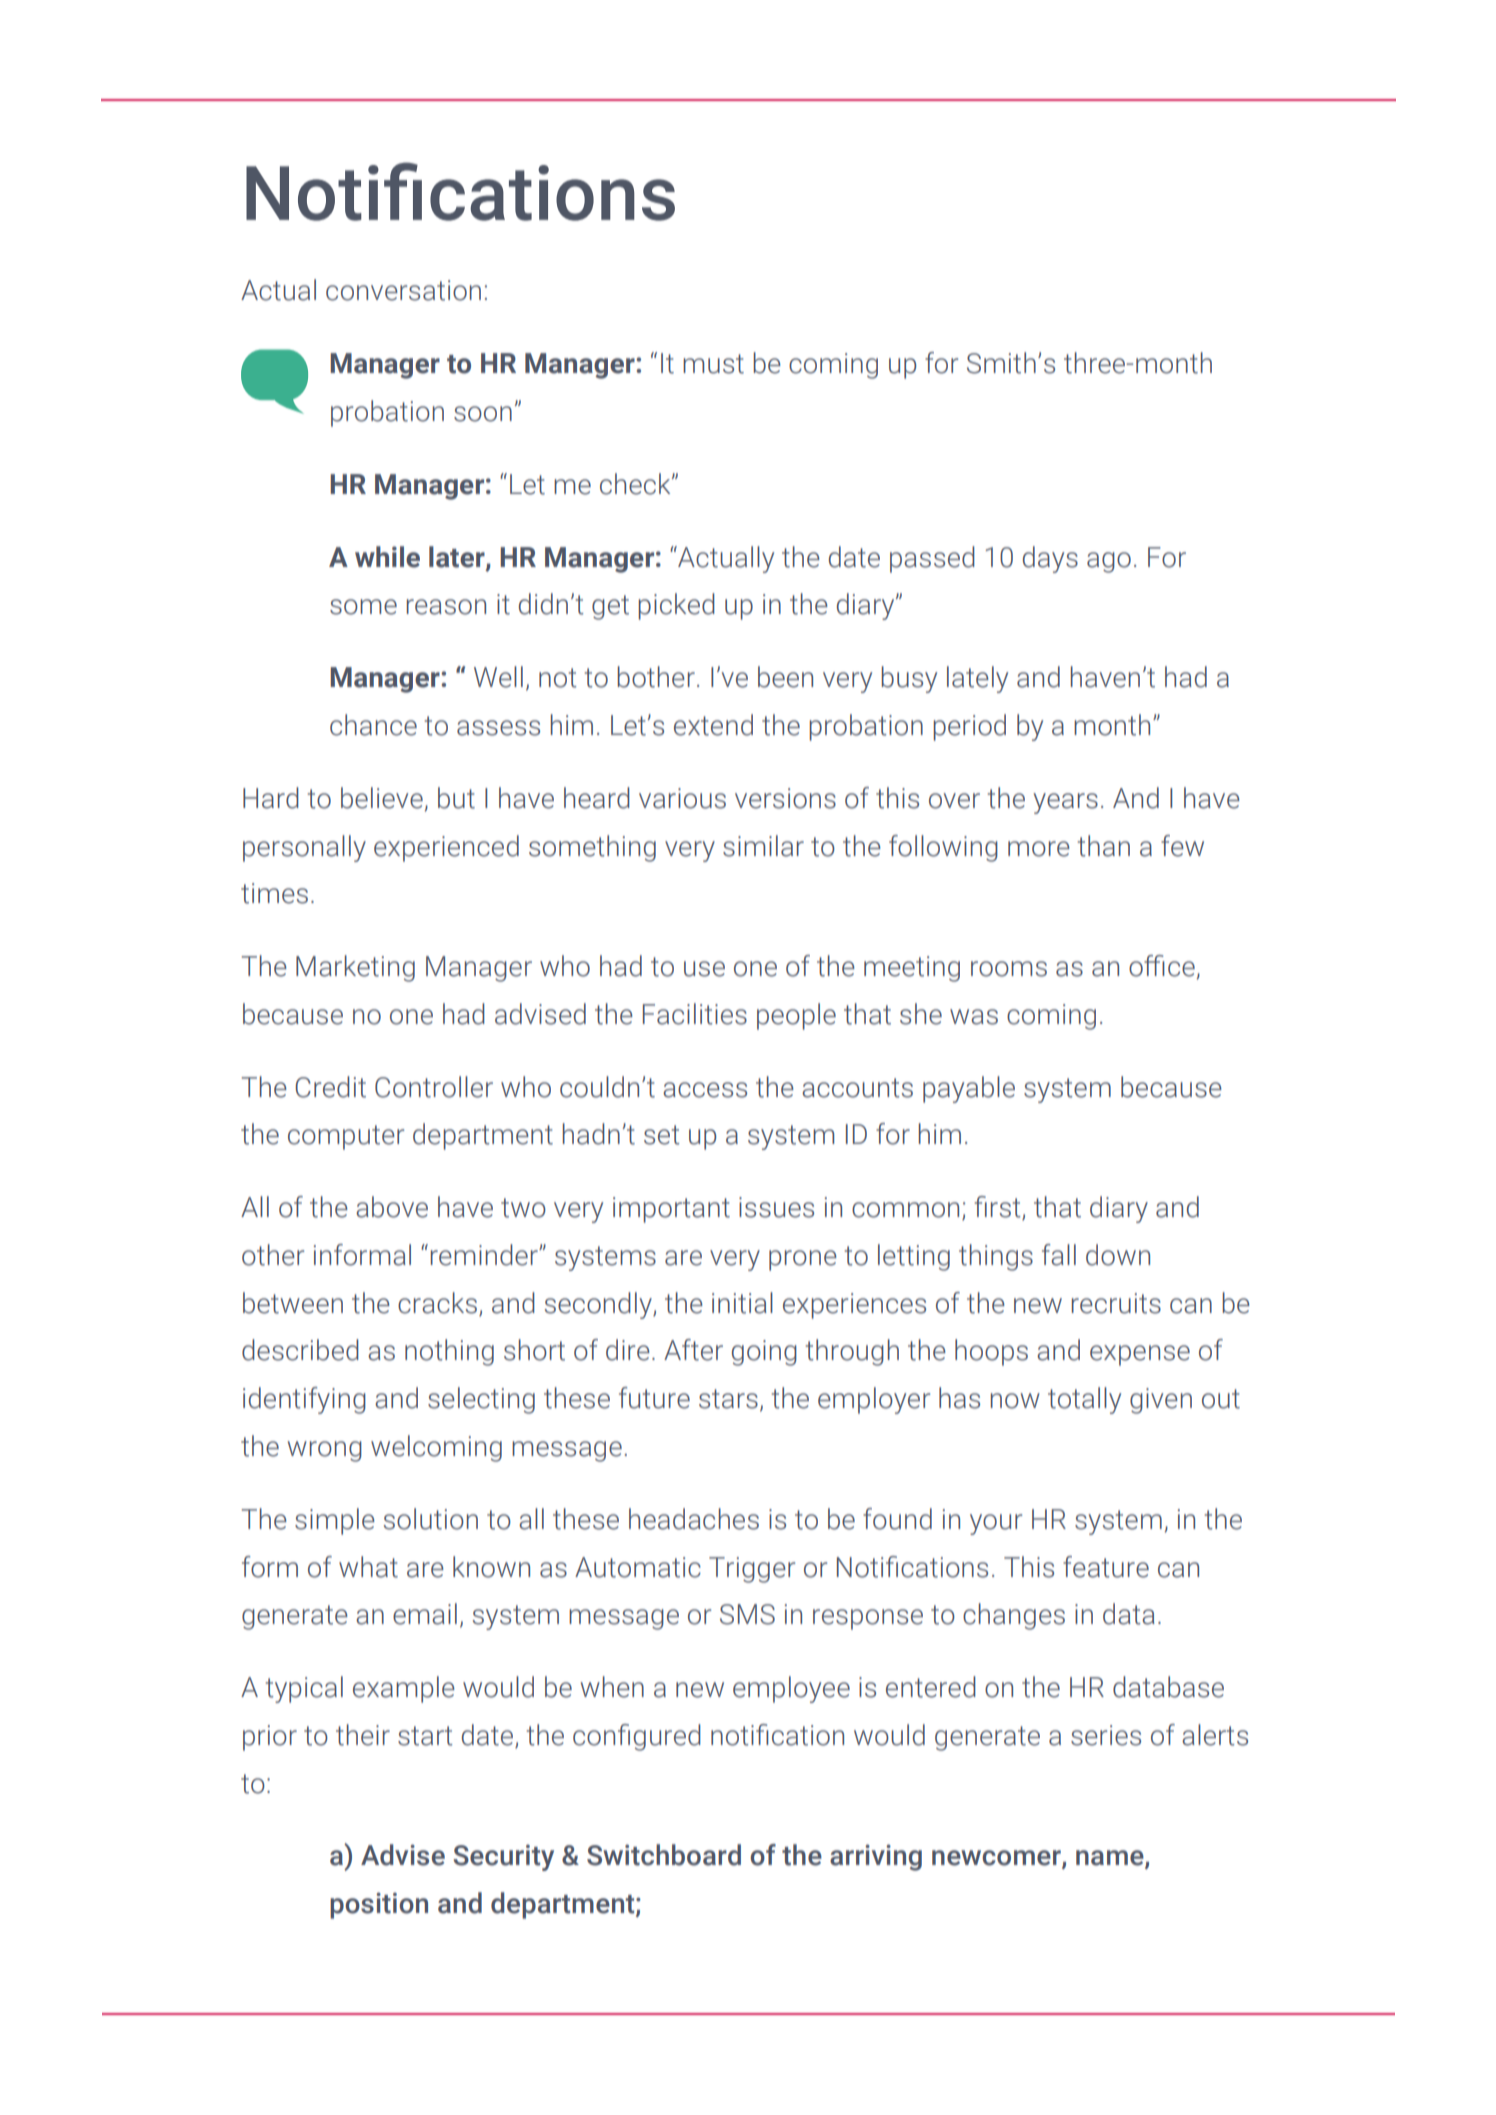  I want to click on nothing, so click(449, 1352).
